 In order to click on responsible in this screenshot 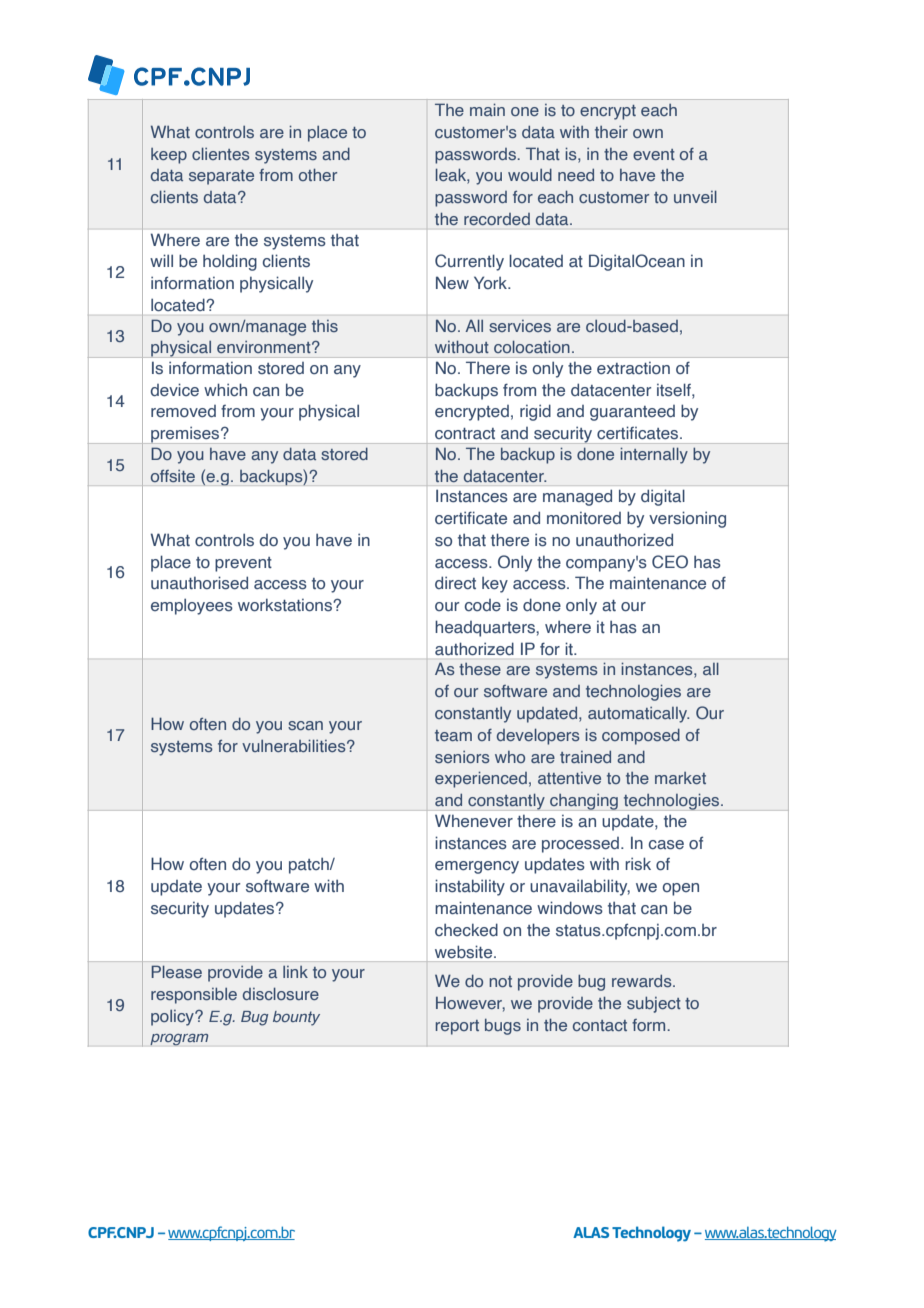, I will do `click(194, 996)`.
